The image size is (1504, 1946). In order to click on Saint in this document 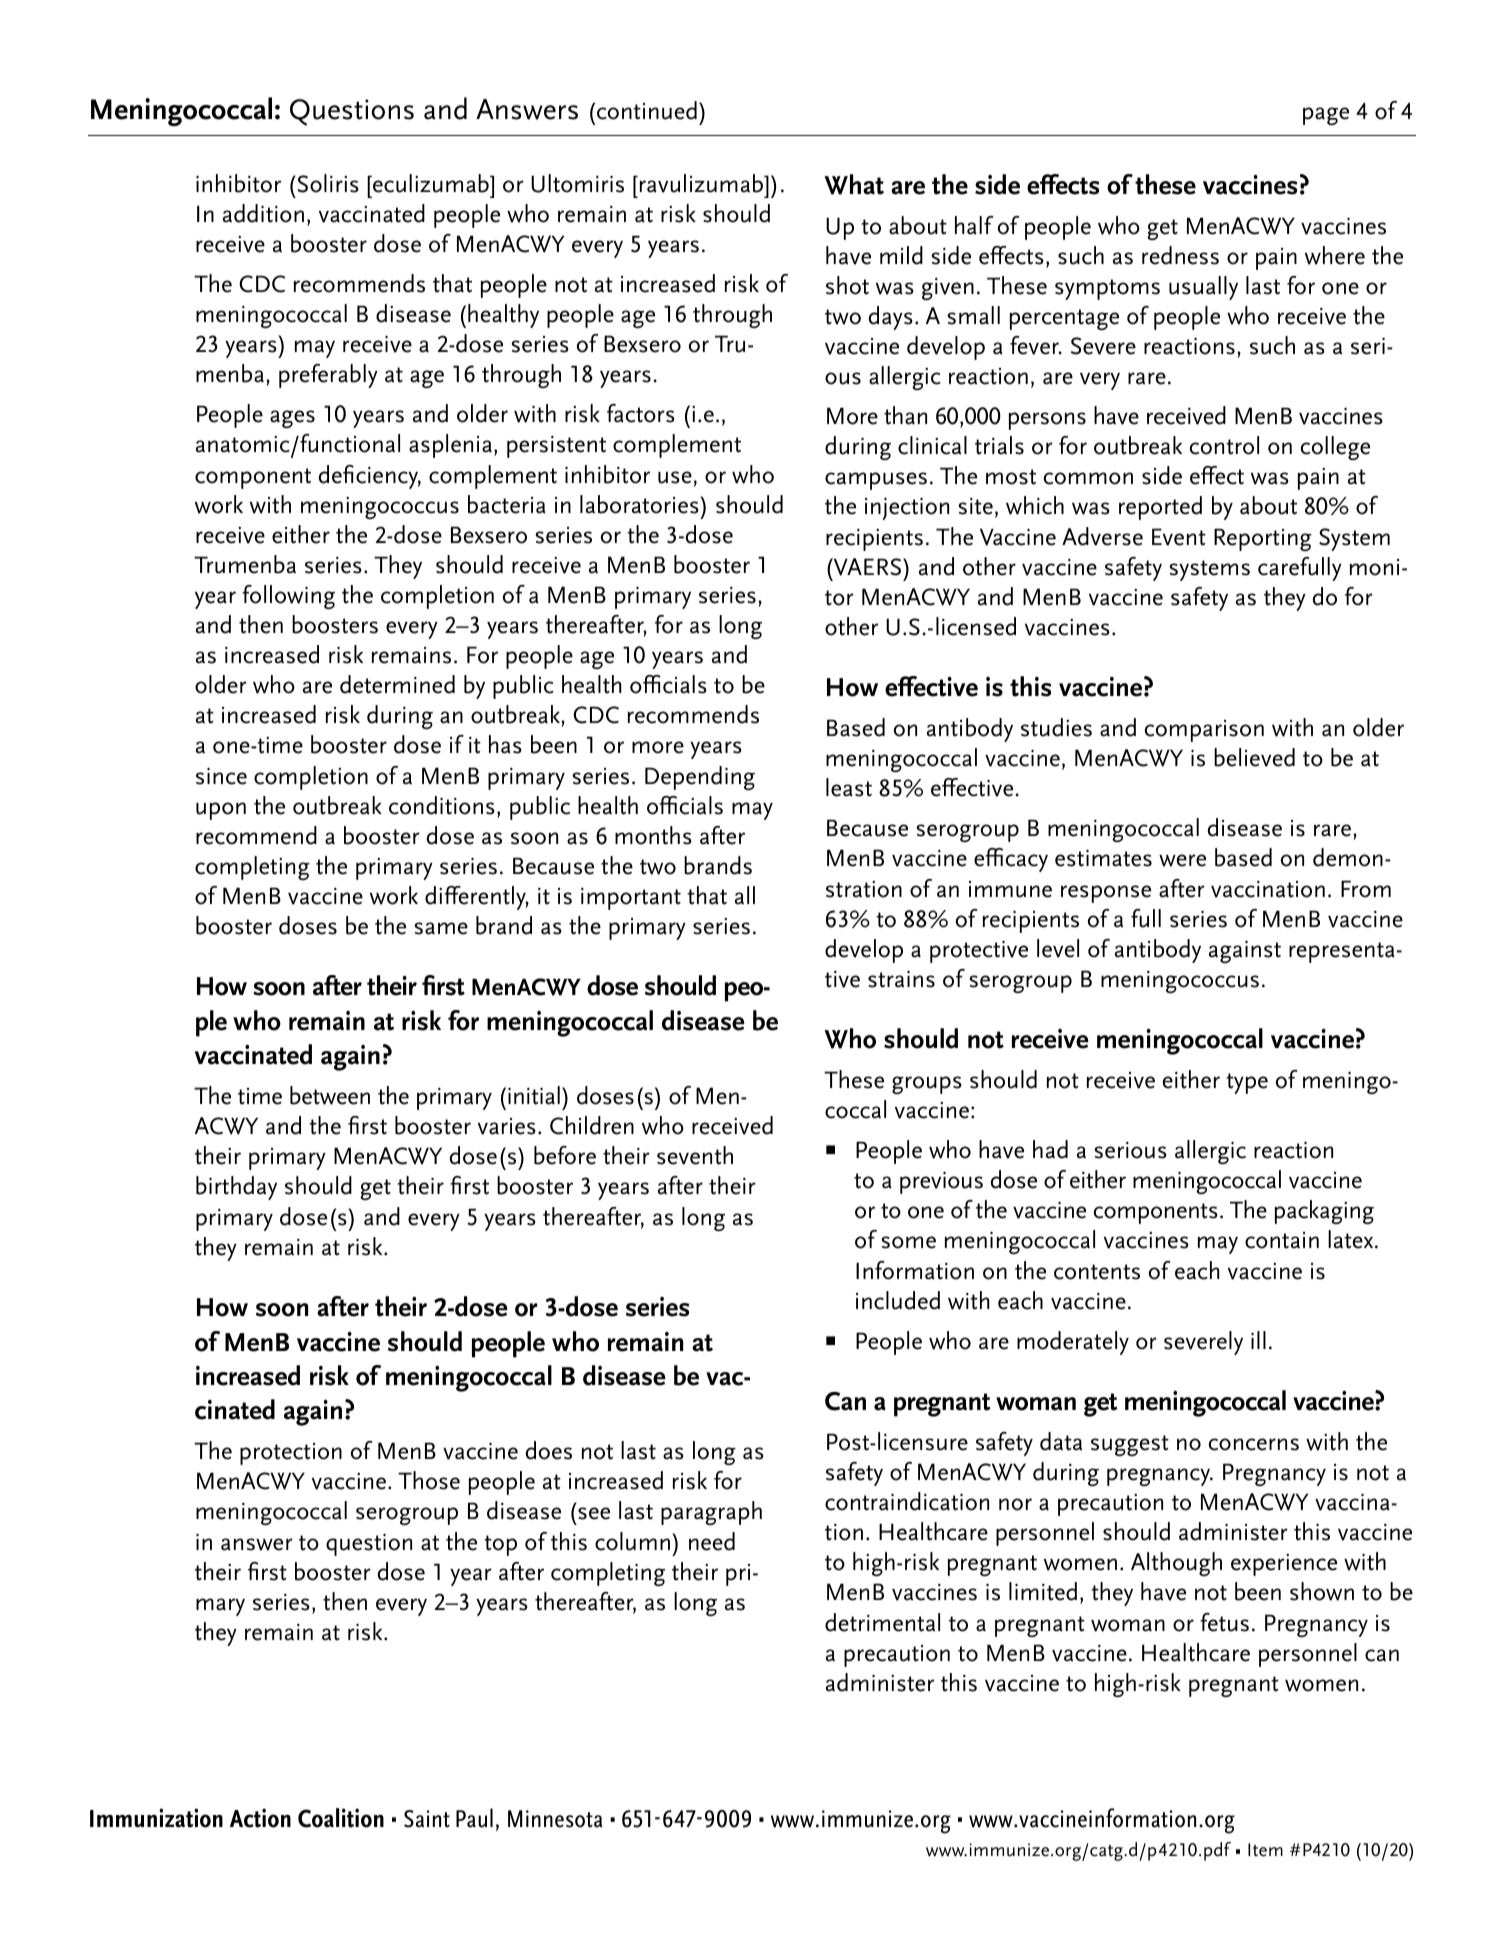, I will do `click(427, 1819)`.
